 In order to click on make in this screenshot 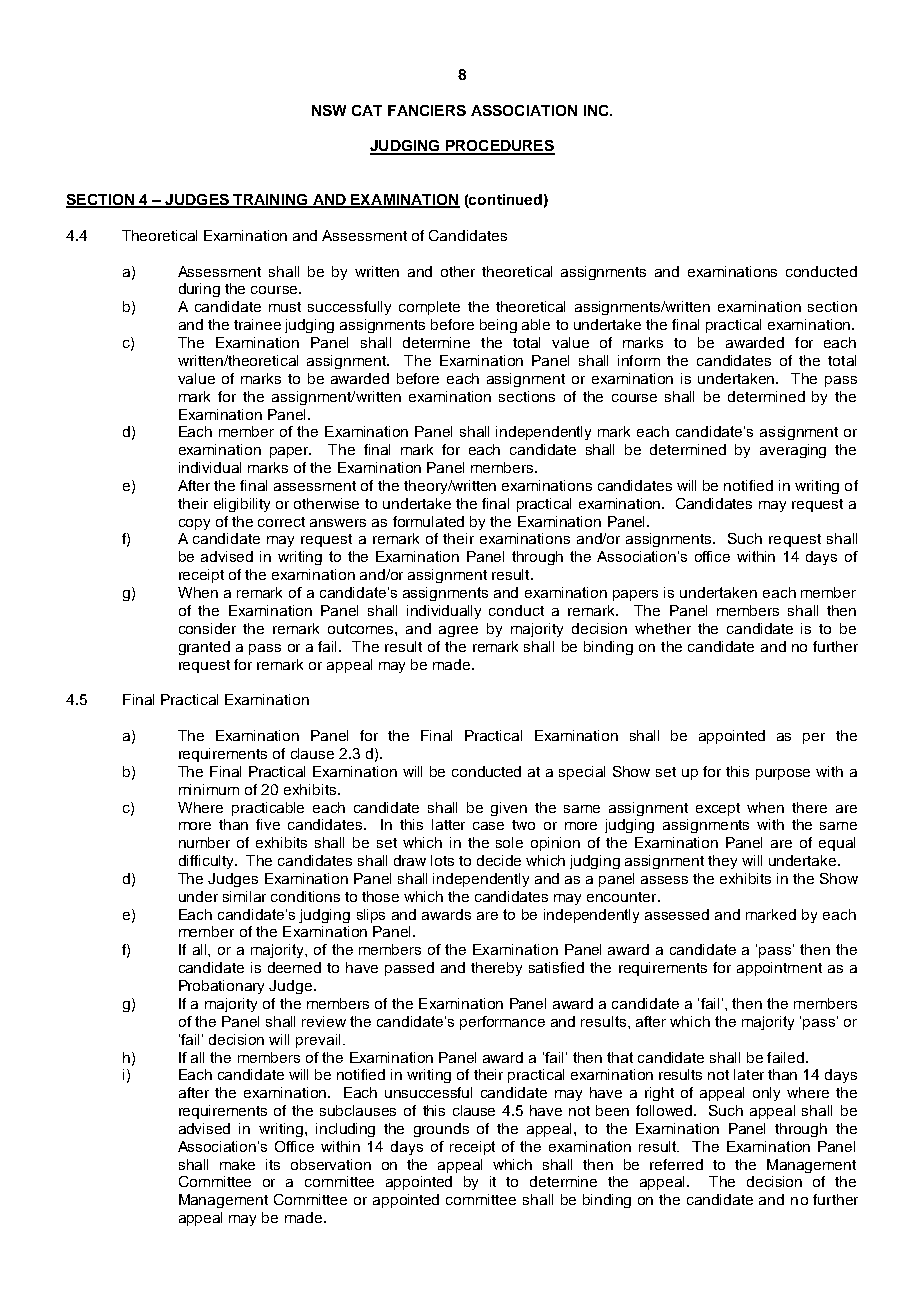, I will do `click(237, 1164)`.
